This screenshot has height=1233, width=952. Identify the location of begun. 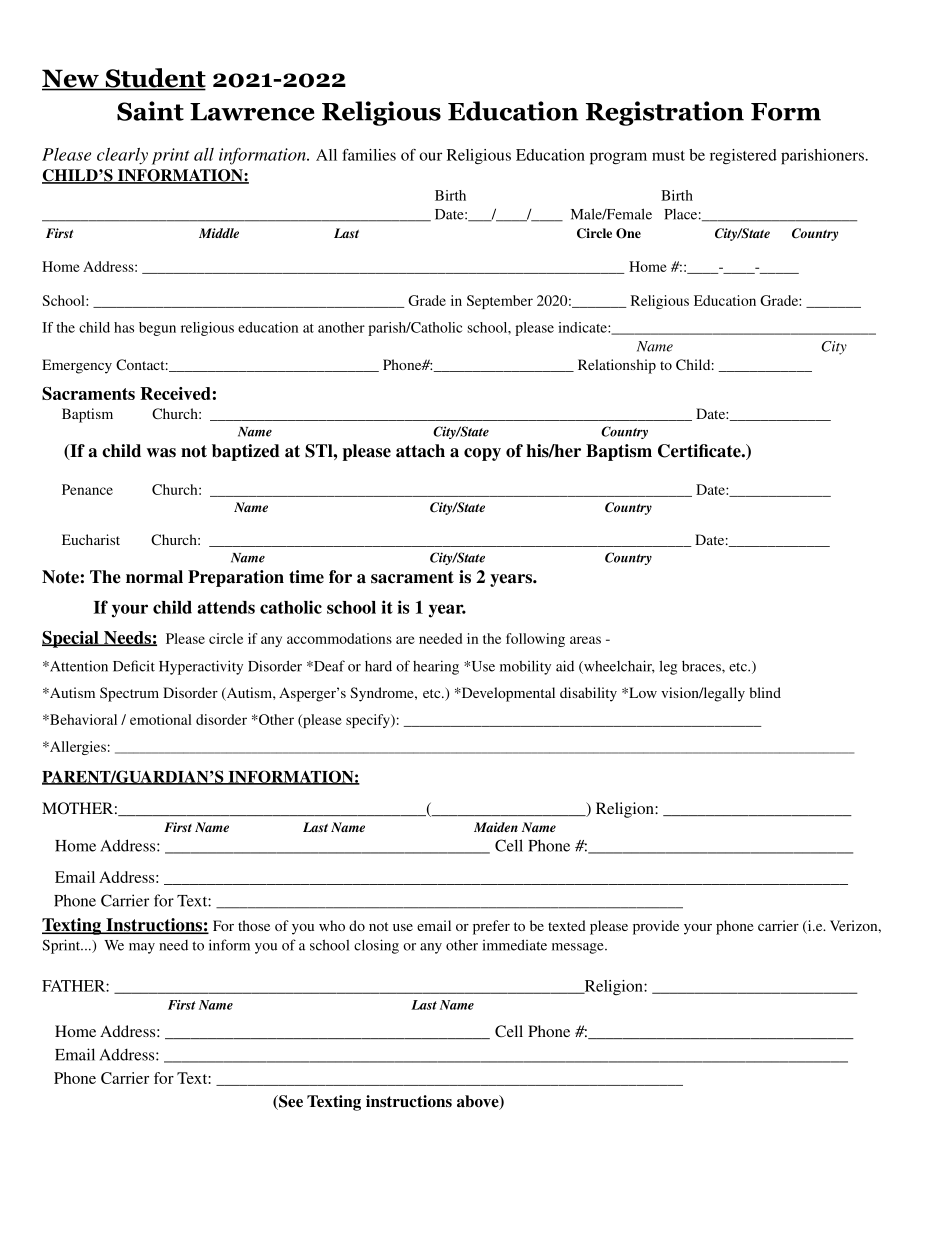
(157, 329).
